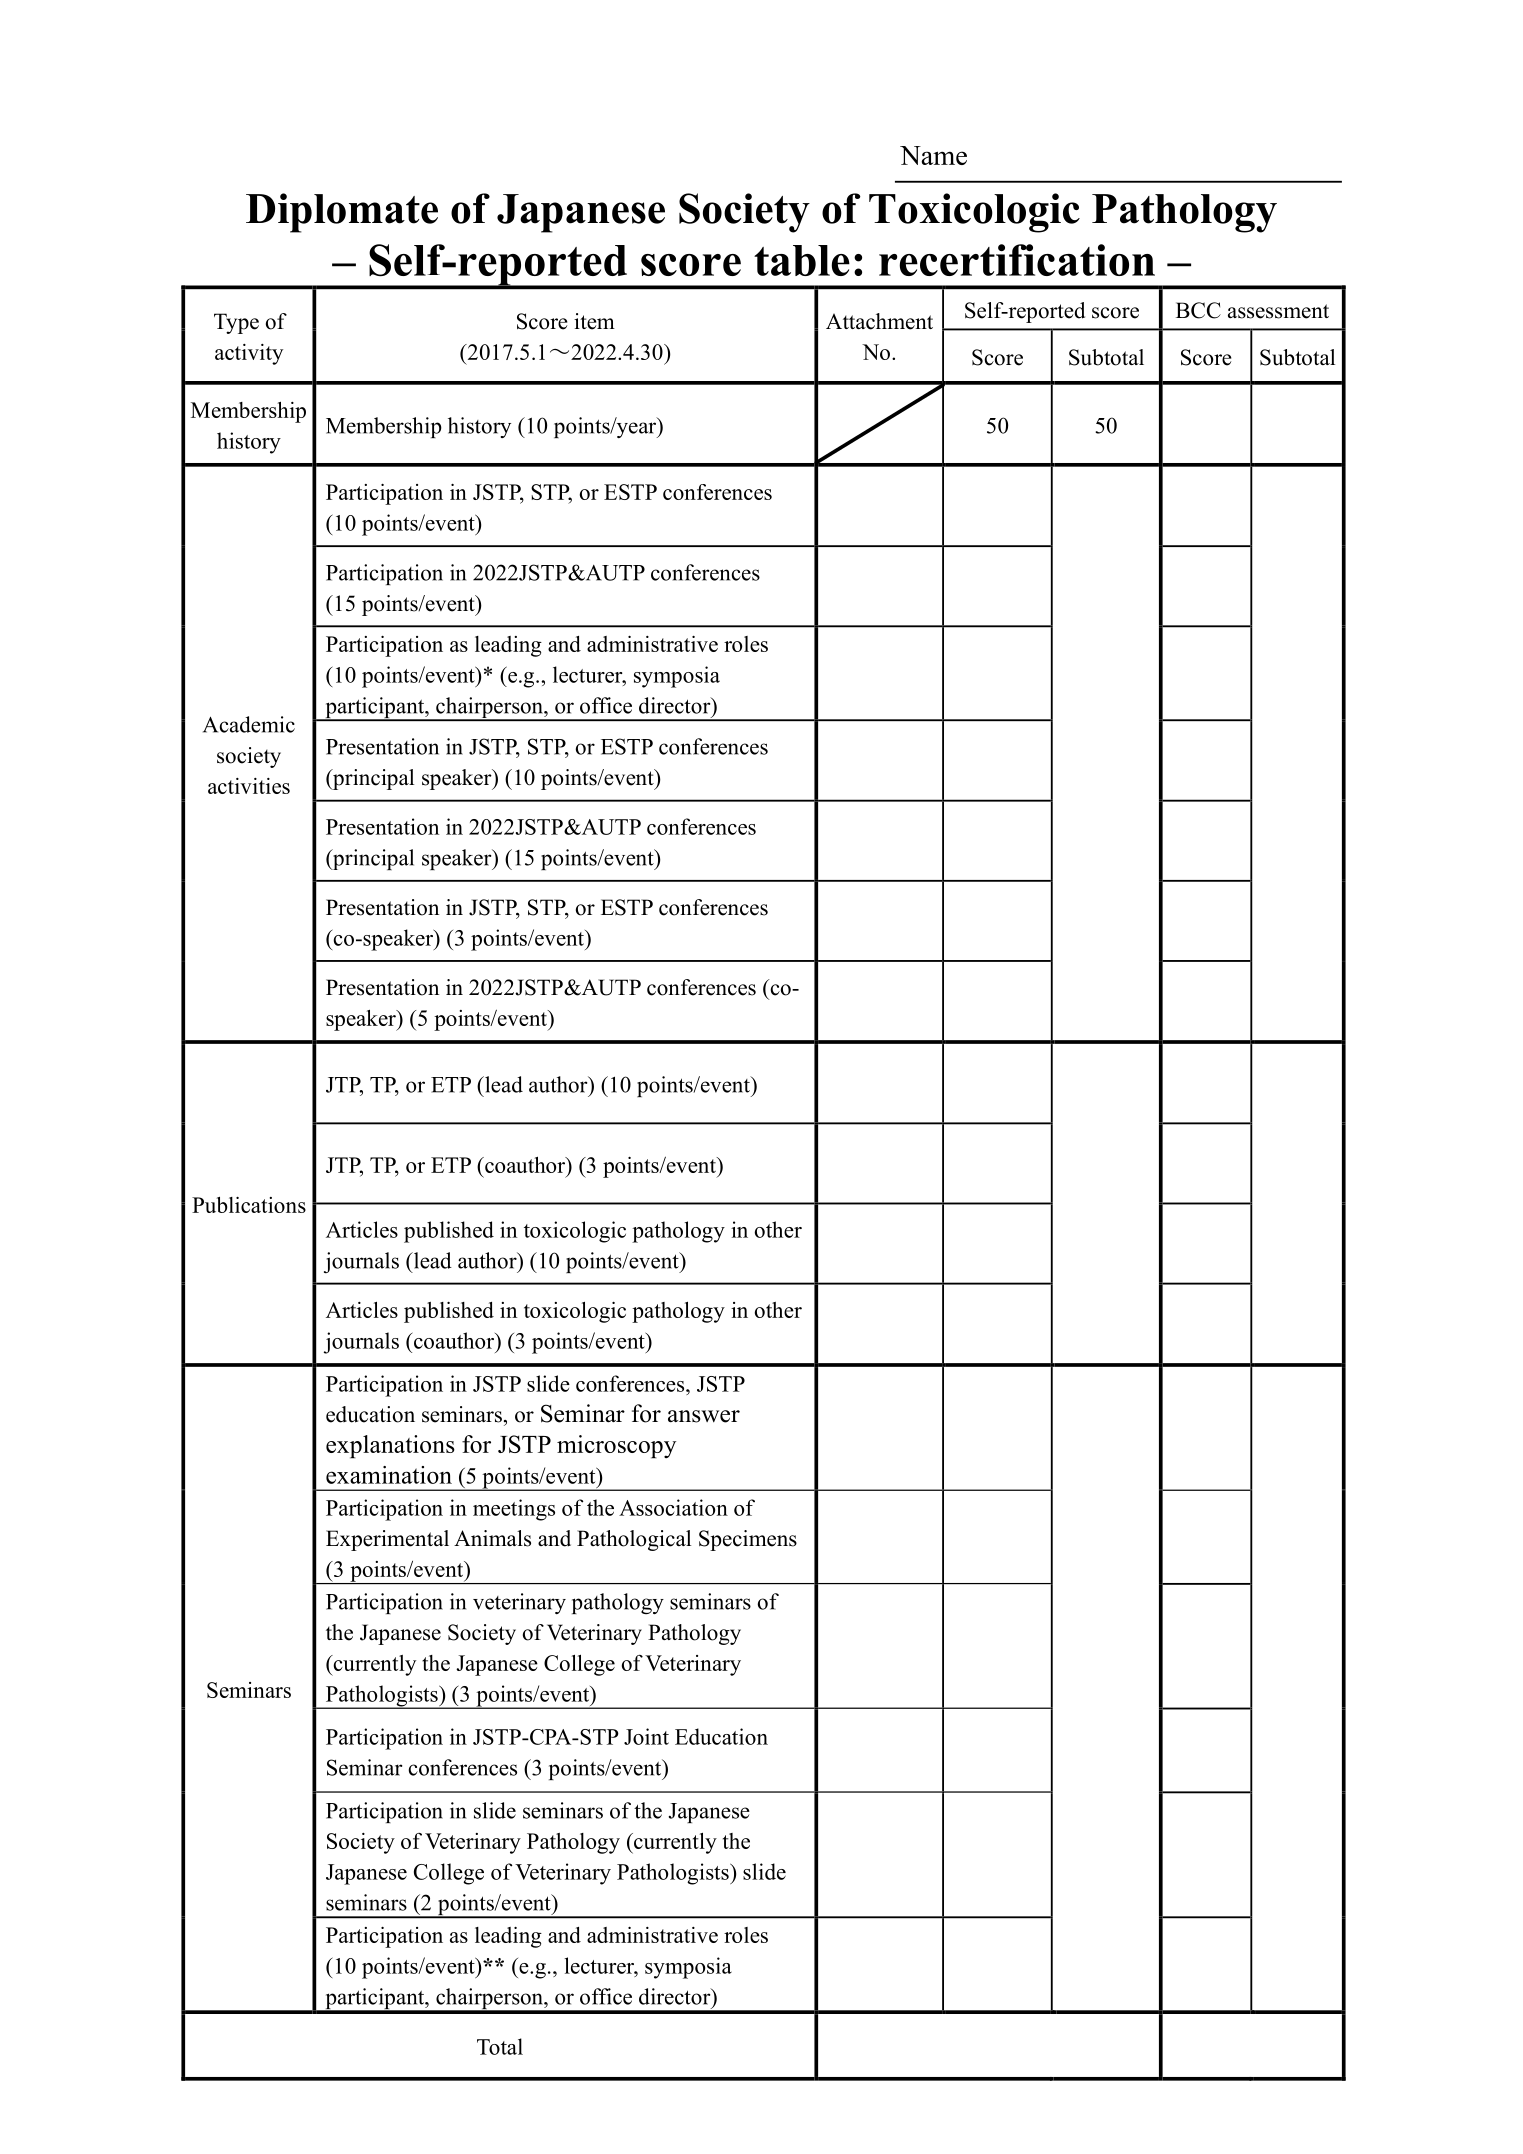 This page has width=1523, height=2154. What do you see at coordinates (249, 786) in the page?
I see `activities` at bounding box center [249, 786].
